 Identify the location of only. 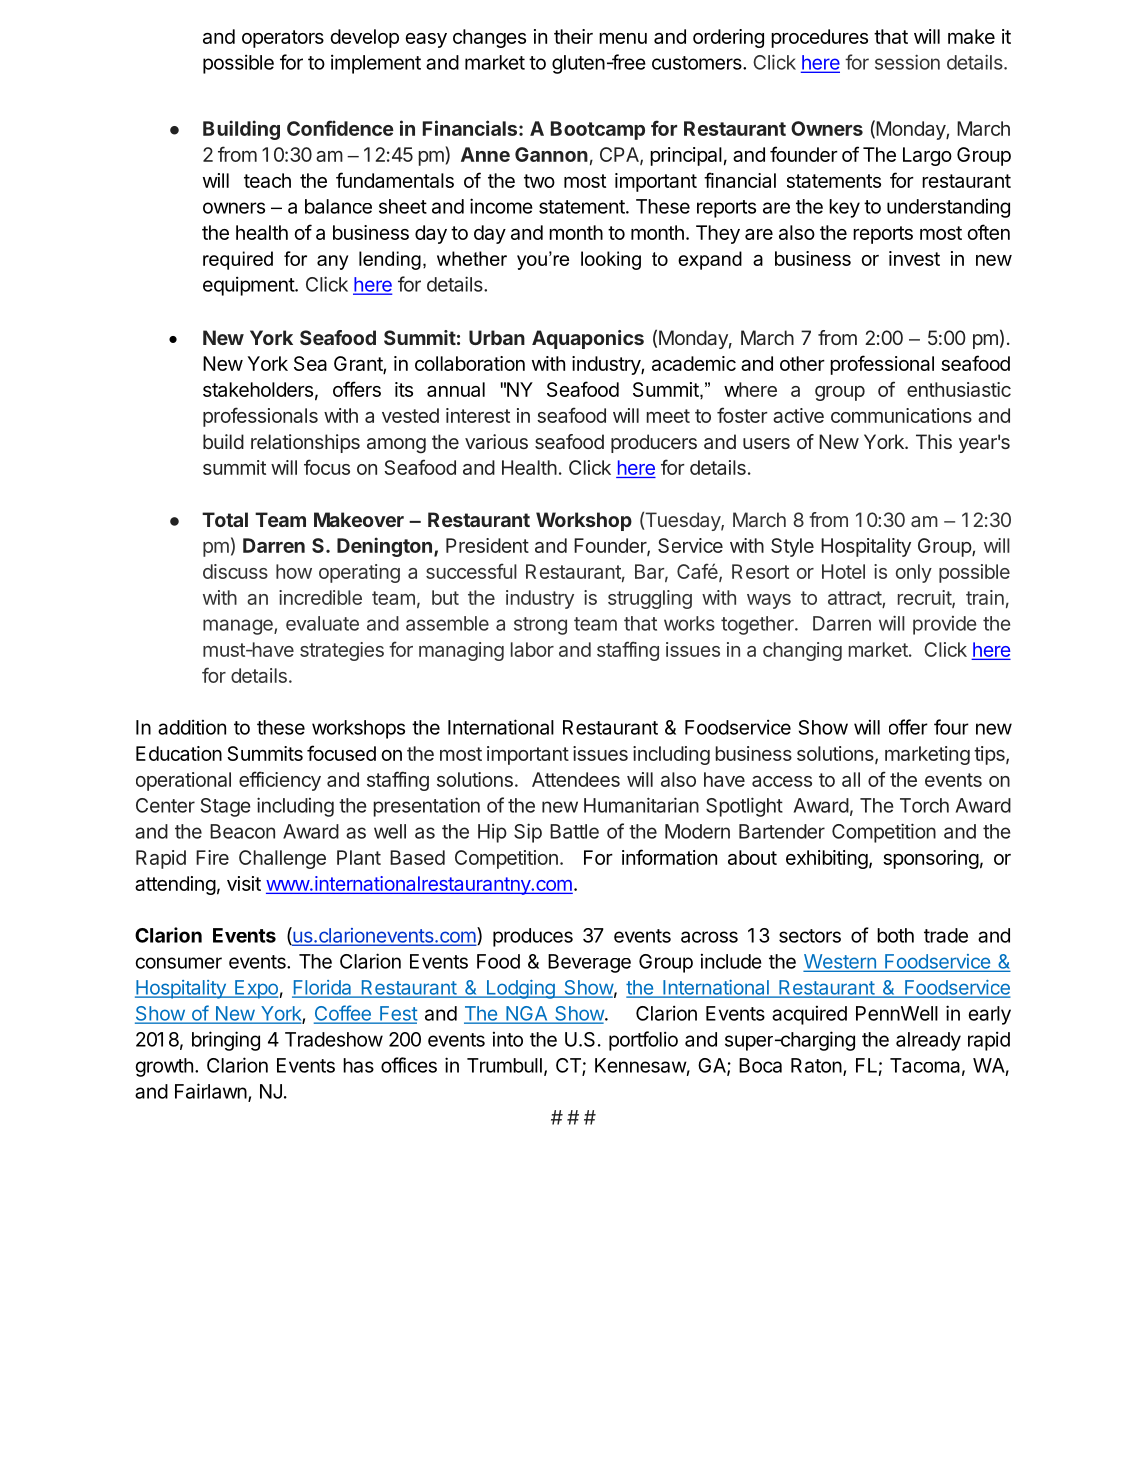
(914, 573).
